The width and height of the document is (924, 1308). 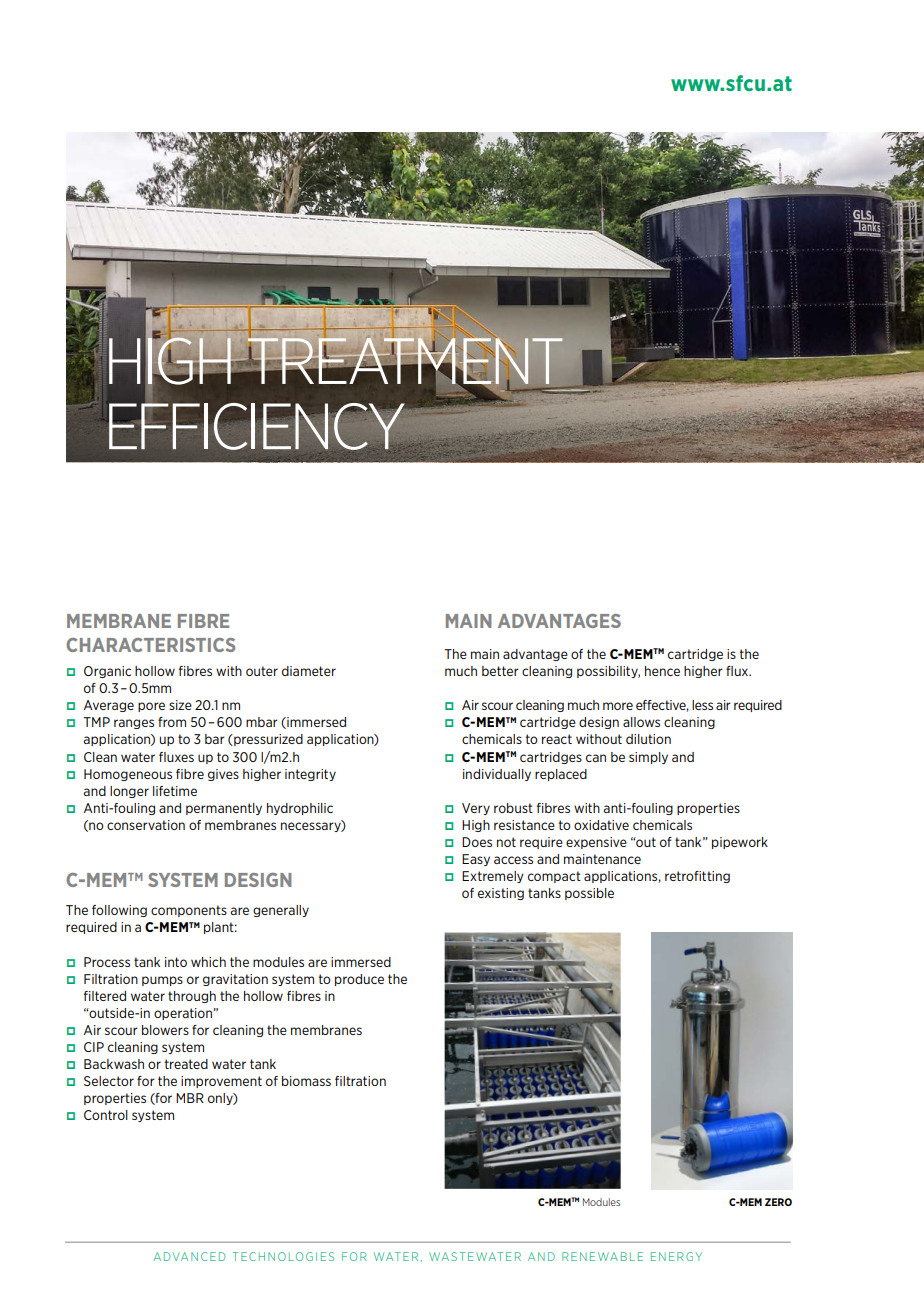 I want to click on CHARACTERISTICS, so click(x=150, y=645).
